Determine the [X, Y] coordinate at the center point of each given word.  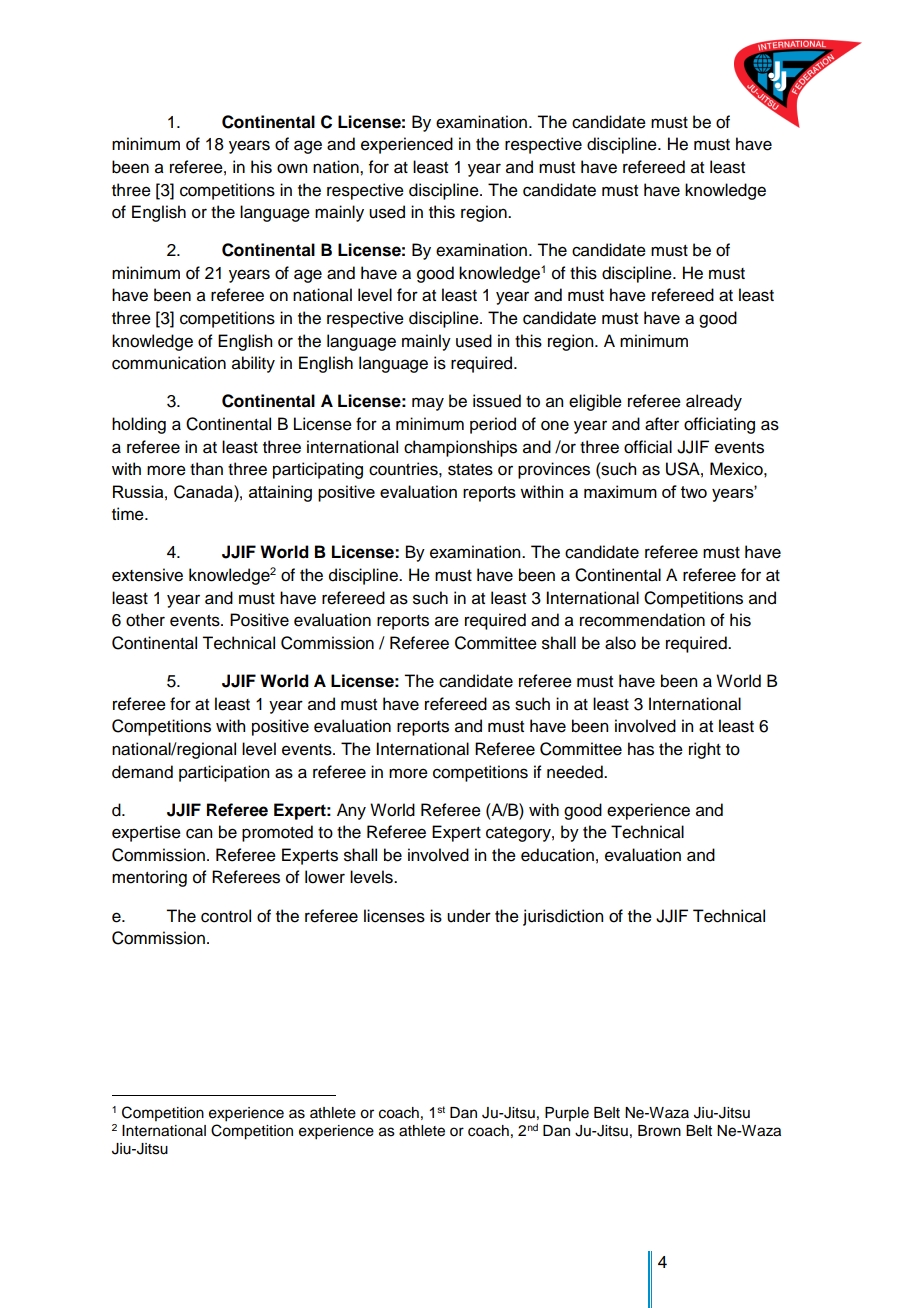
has [641, 749]
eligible [595, 402]
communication [169, 363]
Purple [567, 1114]
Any [351, 811]
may [428, 404]
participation [224, 773]
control [226, 916]
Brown [659, 1131]
